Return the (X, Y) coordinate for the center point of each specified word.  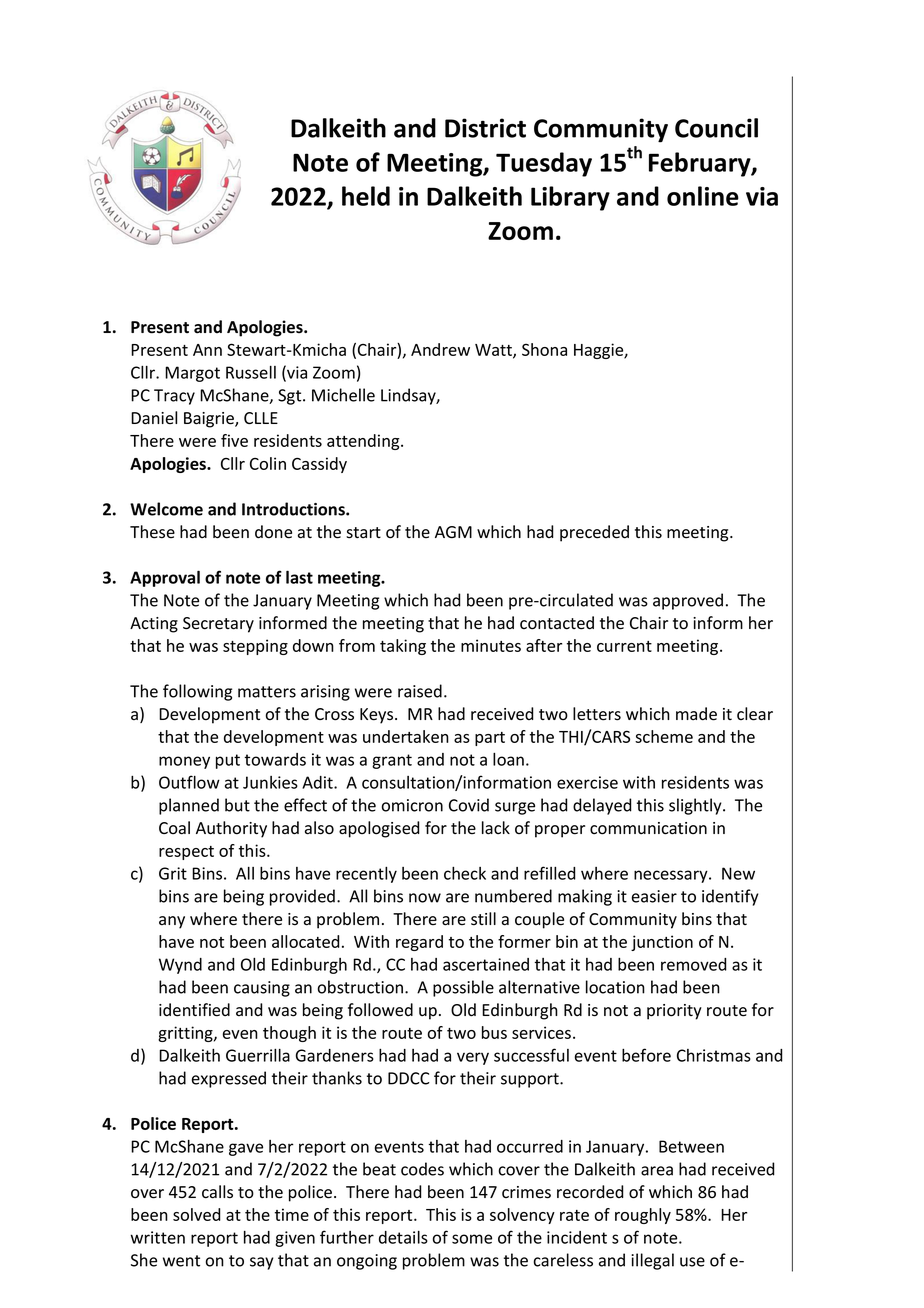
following (197, 692)
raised (420, 691)
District (485, 128)
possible (463, 988)
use (692, 1262)
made (696, 714)
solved (197, 1214)
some (472, 1239)
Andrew (440, 349)
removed (694, 964)
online (703, 196)
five (234, 440)
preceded (594, 533)
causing (262, 989)
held (366, 196)
